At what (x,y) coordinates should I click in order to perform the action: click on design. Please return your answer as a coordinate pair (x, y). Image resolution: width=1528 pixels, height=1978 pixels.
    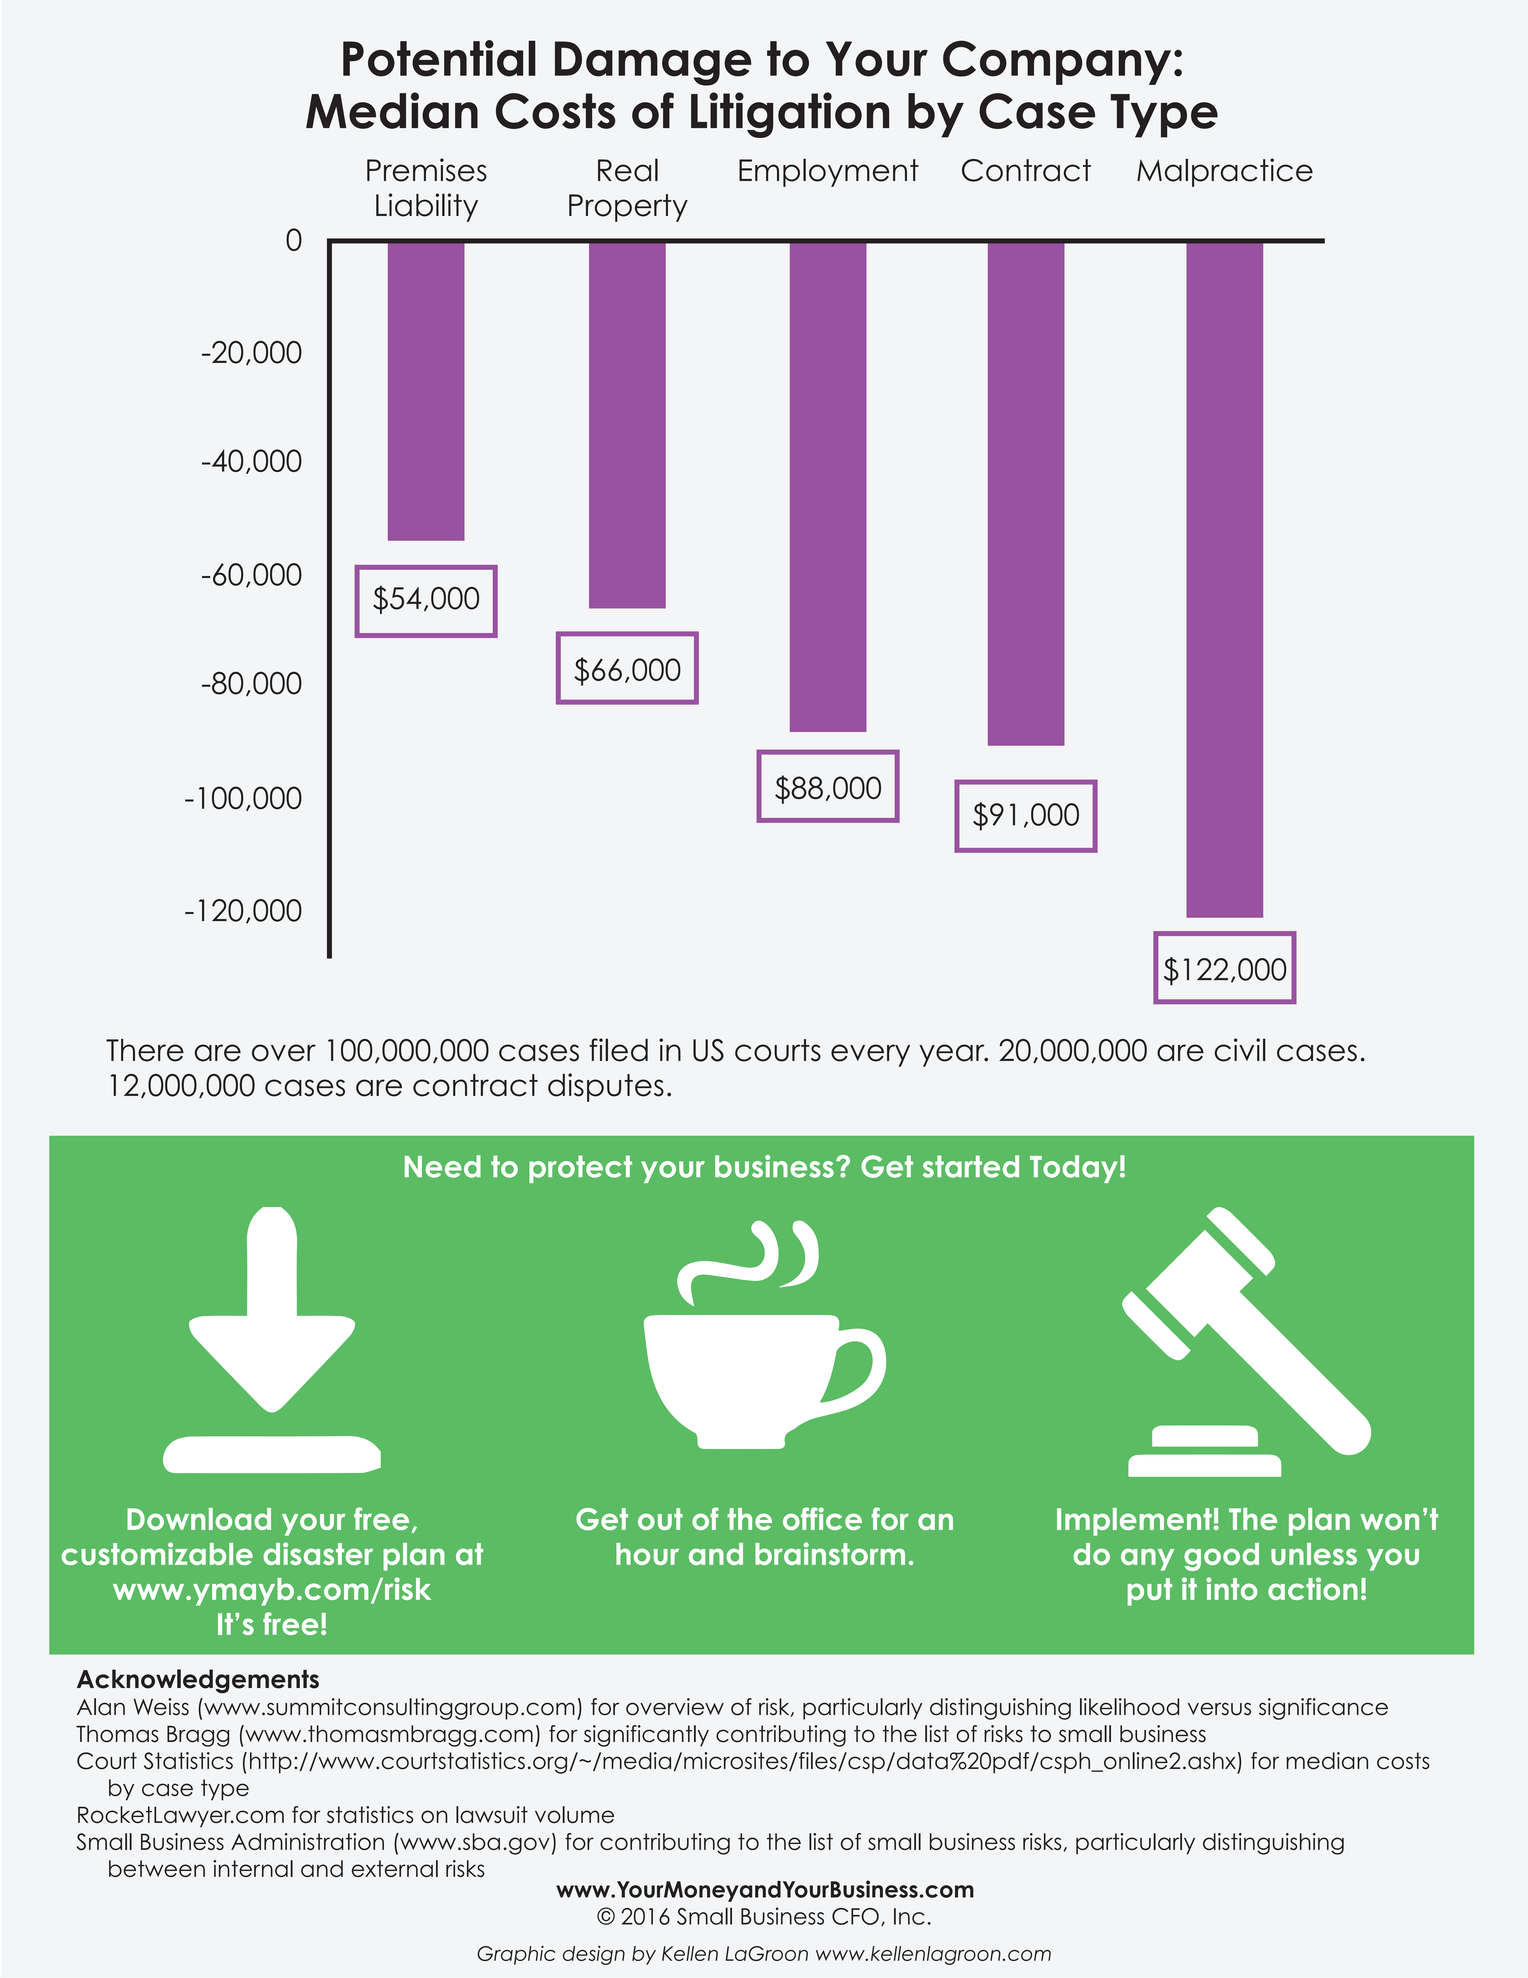
    Looking at the image, I should click on (594, 1955).
